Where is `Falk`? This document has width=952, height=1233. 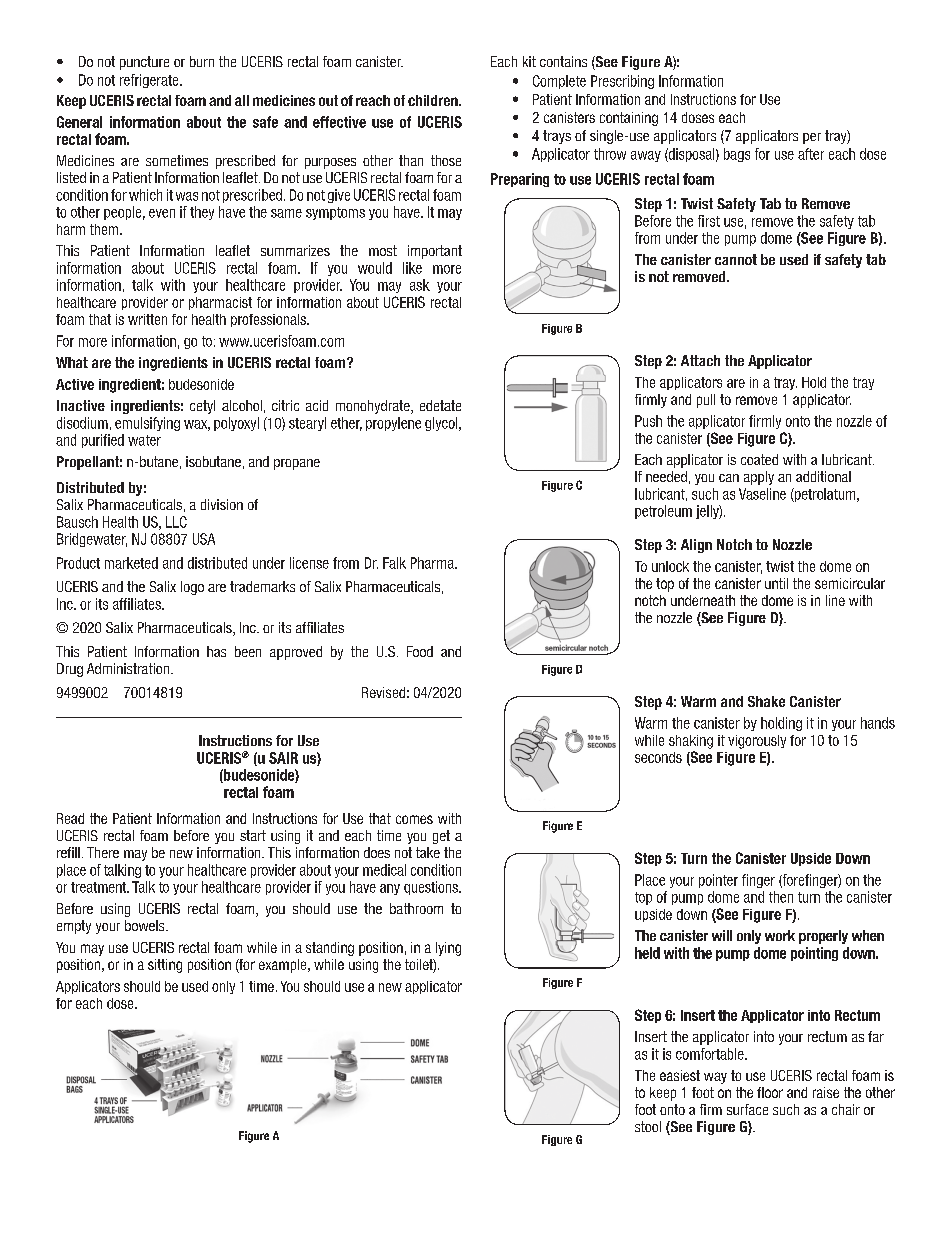 Falk is located at coordinates (394, 563).
